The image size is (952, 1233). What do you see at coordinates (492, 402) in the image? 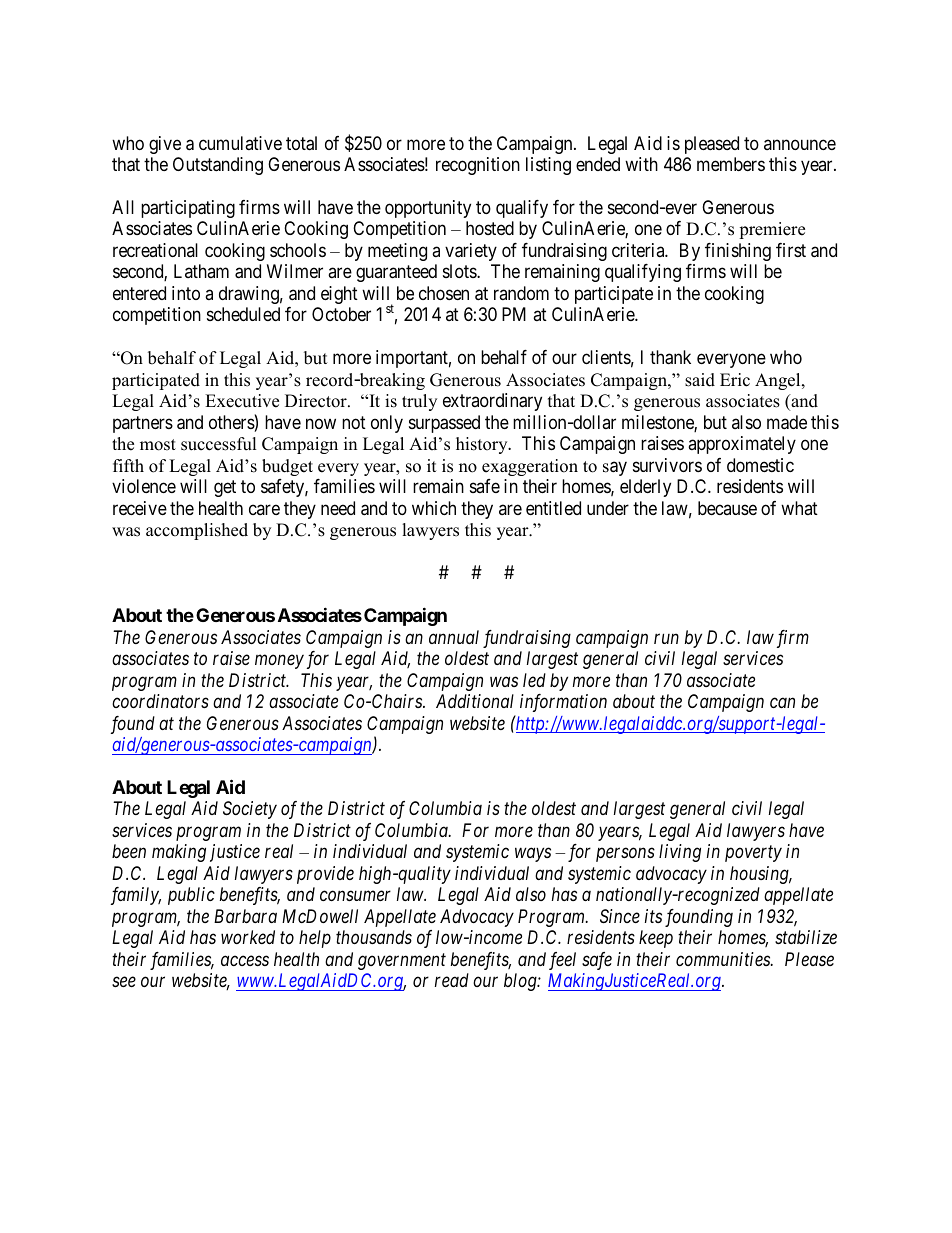
I see `extraordinary` at bounding box center [492, 402].
